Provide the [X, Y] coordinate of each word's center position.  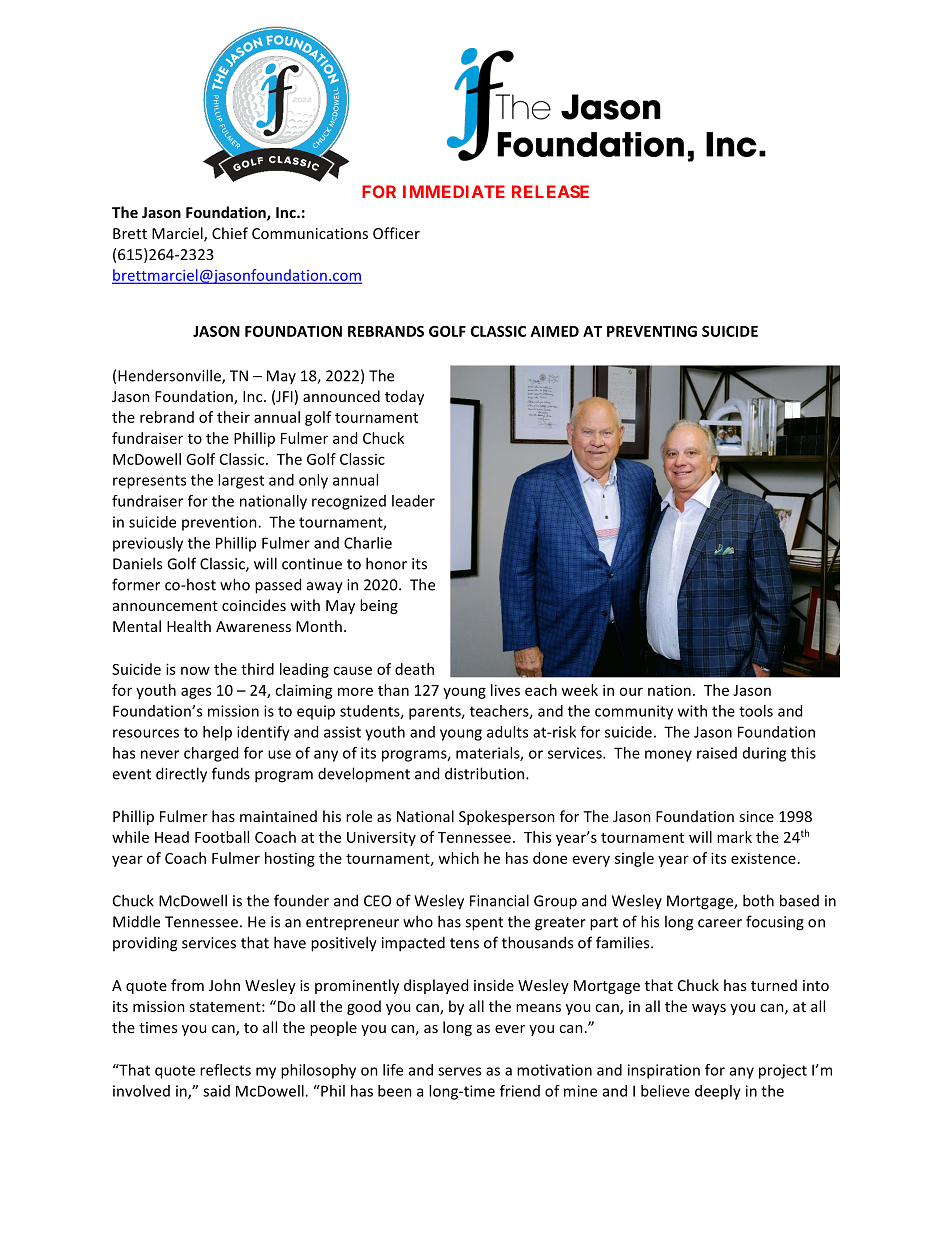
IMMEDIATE [454, 191]
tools [756, 711]
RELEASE [550, 191]
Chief [230, 233]
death [414, 669]
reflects [225, 1070]
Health [189, 626]
